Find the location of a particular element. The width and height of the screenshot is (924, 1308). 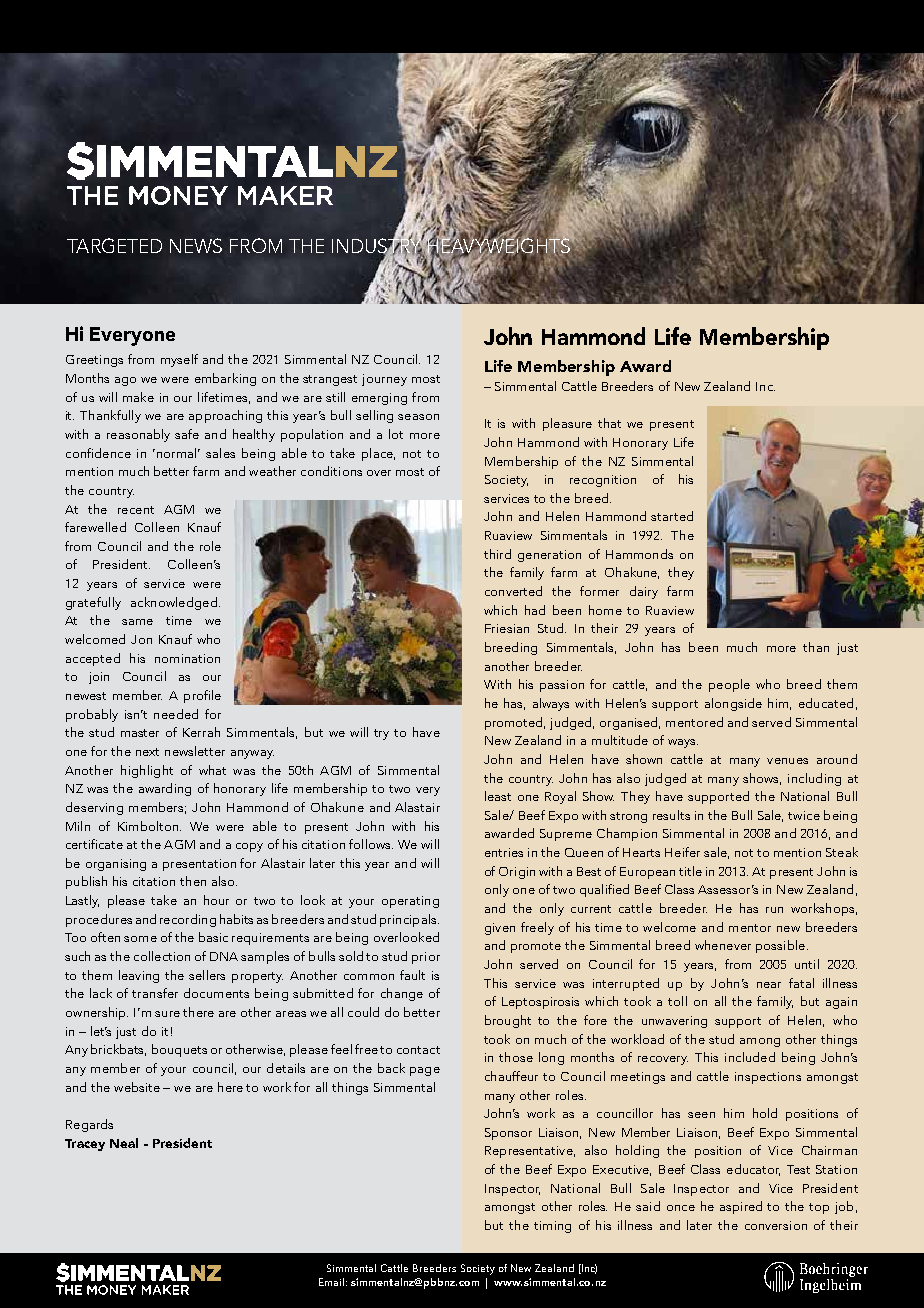

least is located at coordinates (498, 796).
